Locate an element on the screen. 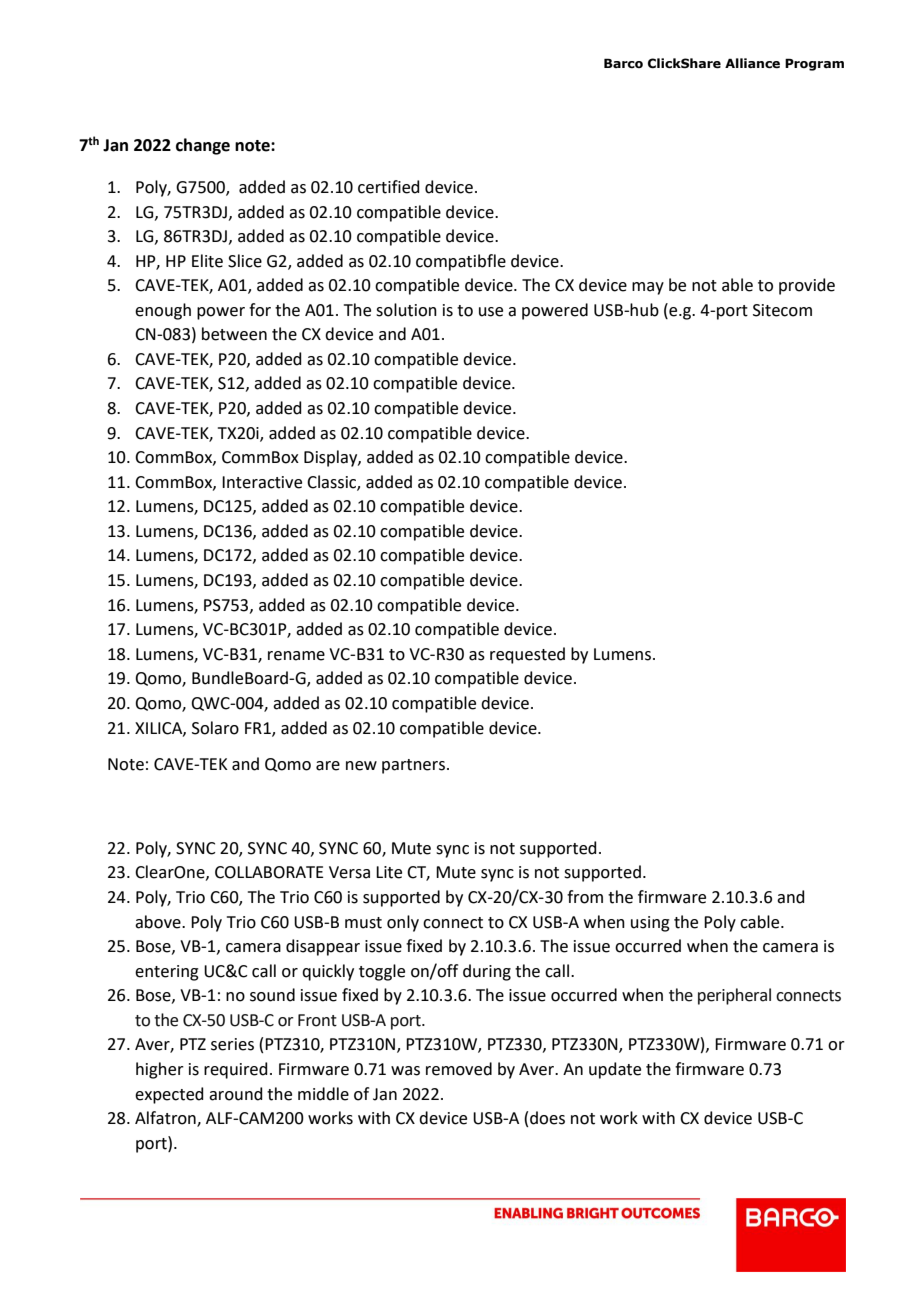 The width and height of the screenshot is (924, 1308). change is located at coordinates (203, 146).
